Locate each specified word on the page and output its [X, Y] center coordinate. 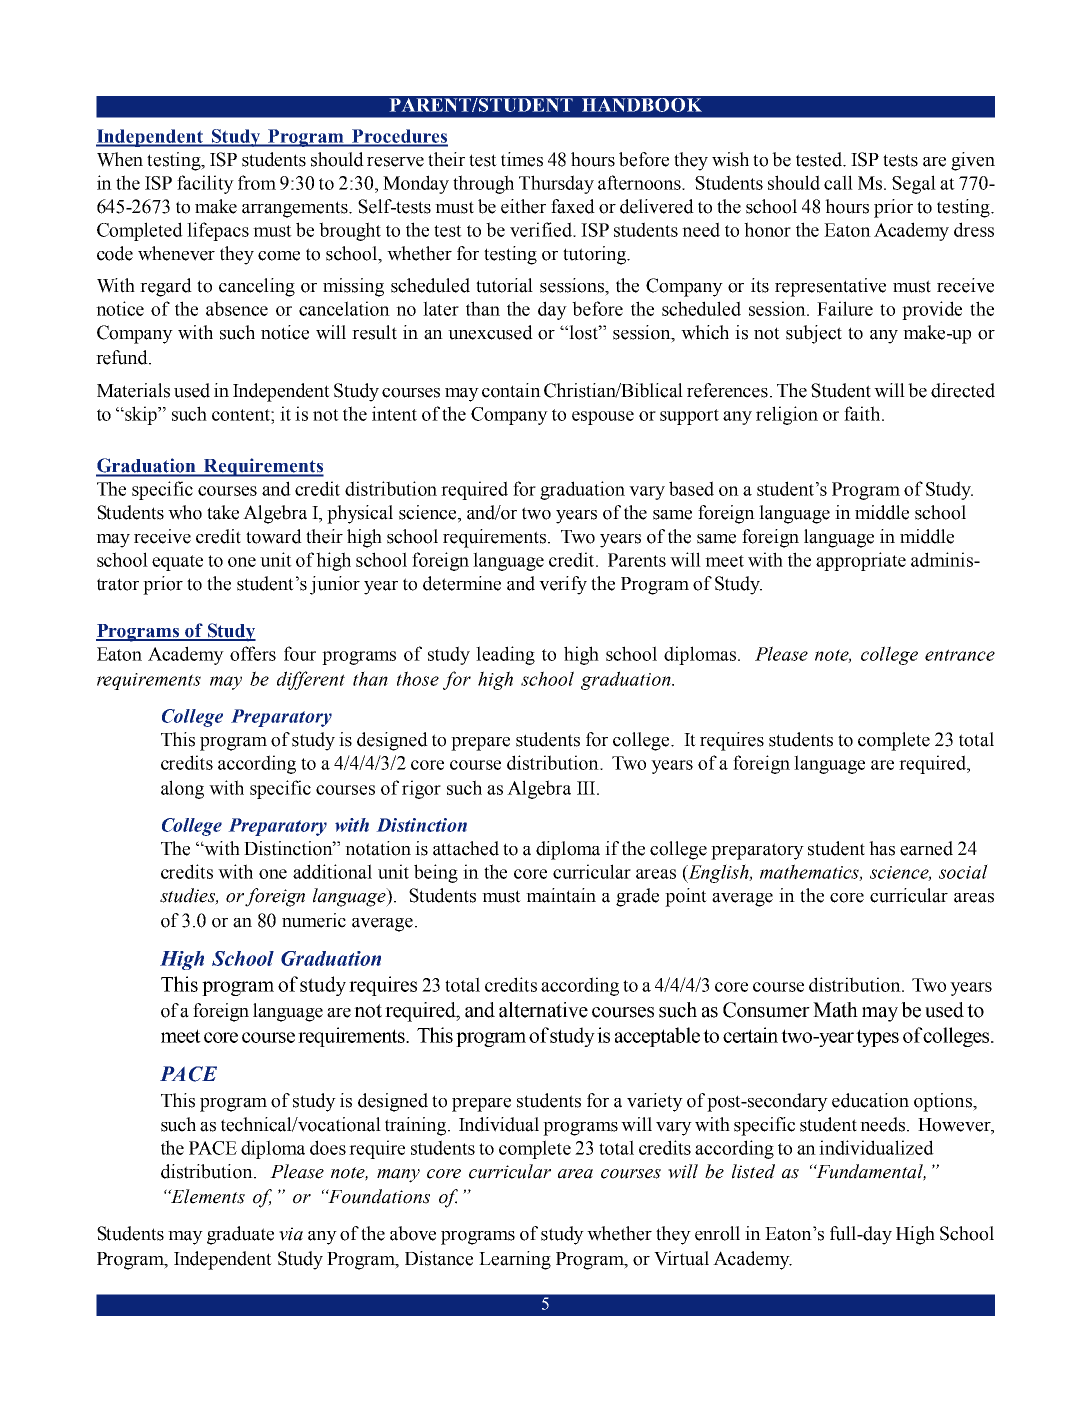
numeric [314, 920]
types [877, 1038]
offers [253, 653]
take [223, 512]
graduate [240, 1235]
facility [205, 184]
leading [505, 655]
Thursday [556, 184]
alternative [543, 1010]
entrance [960, 655]
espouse [603, 418]
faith [863, 413]
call [838, 182]
